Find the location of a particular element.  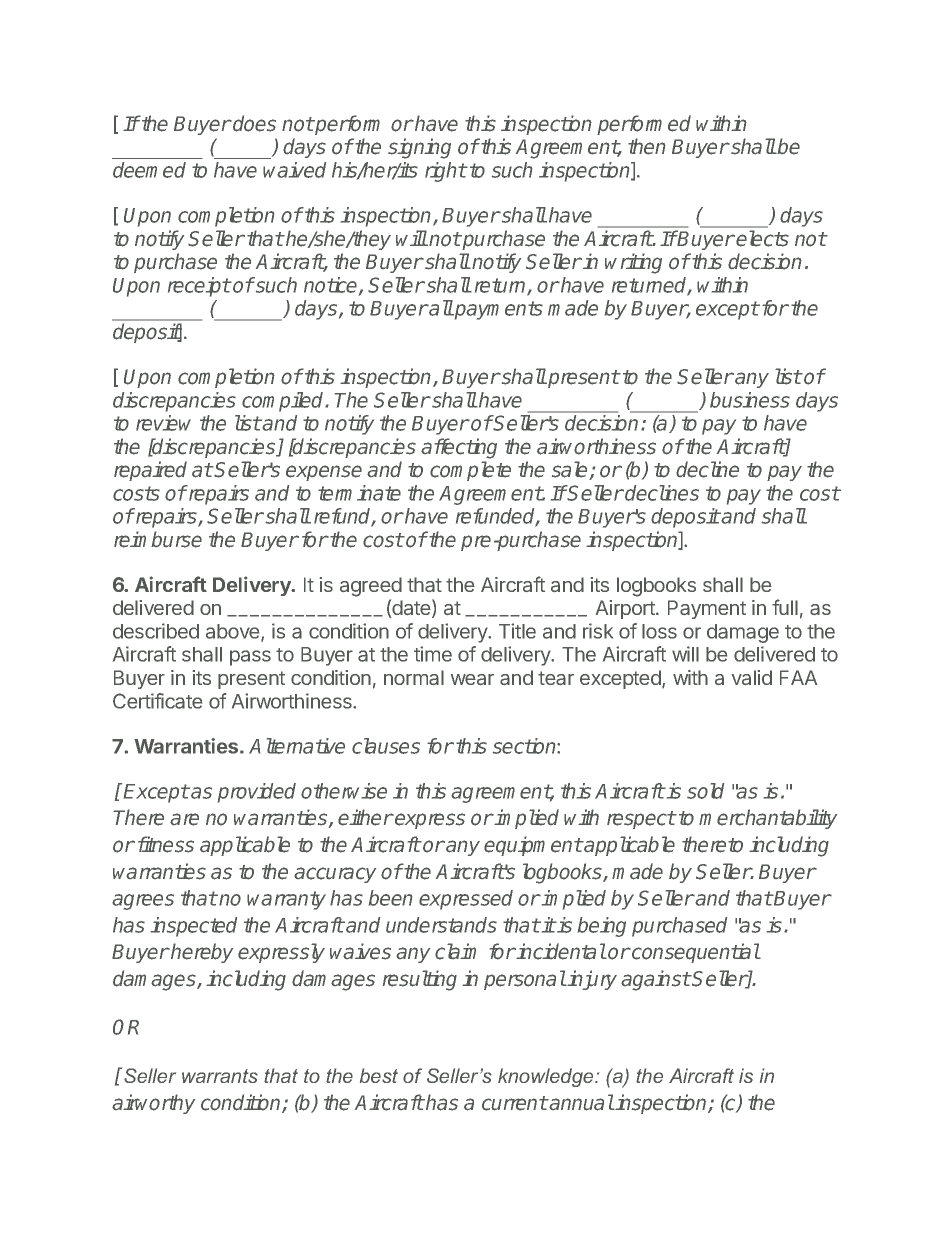

against is located at coordinates (656, 980).
